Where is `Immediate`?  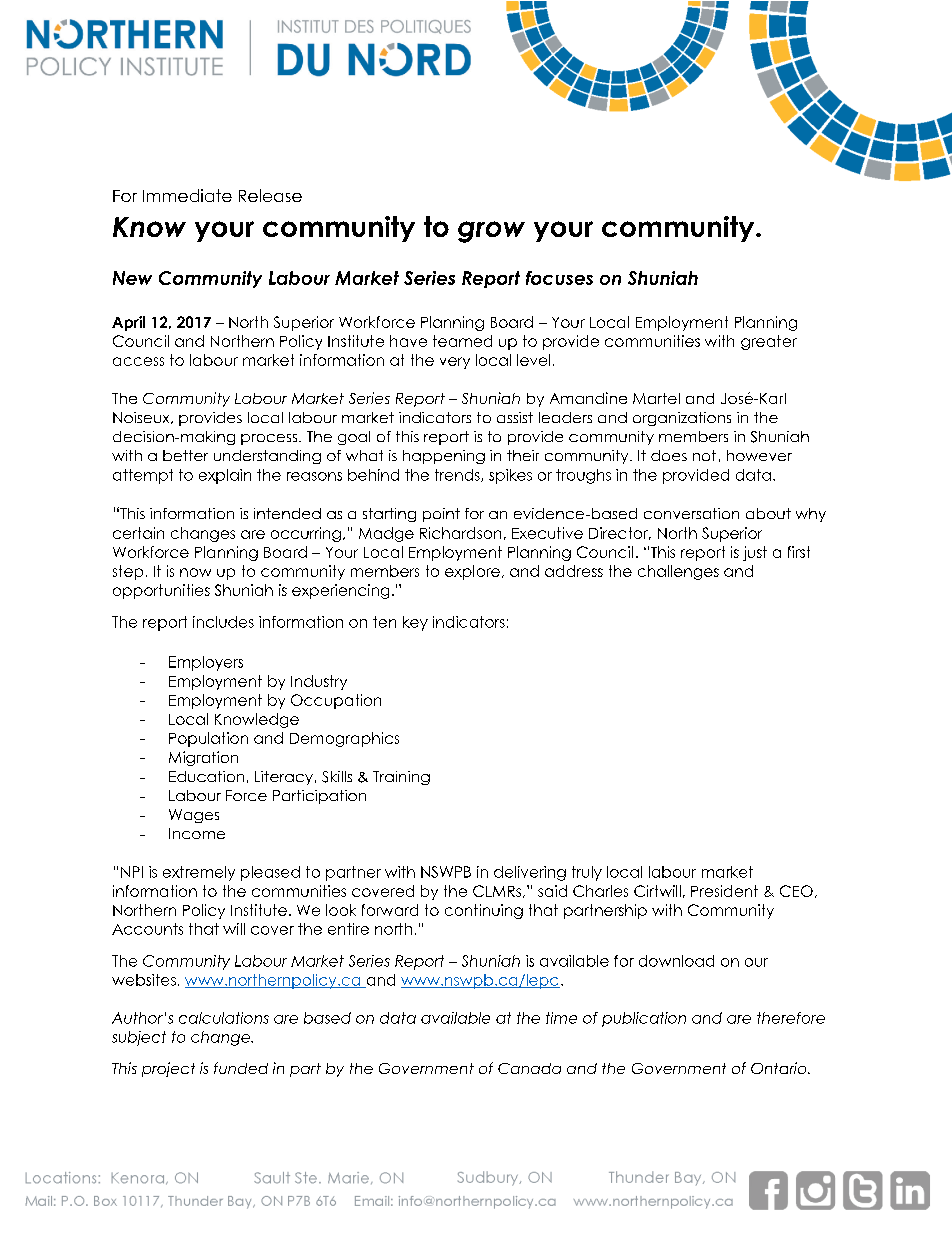
Immediate is located at coordinates (187, 195).
